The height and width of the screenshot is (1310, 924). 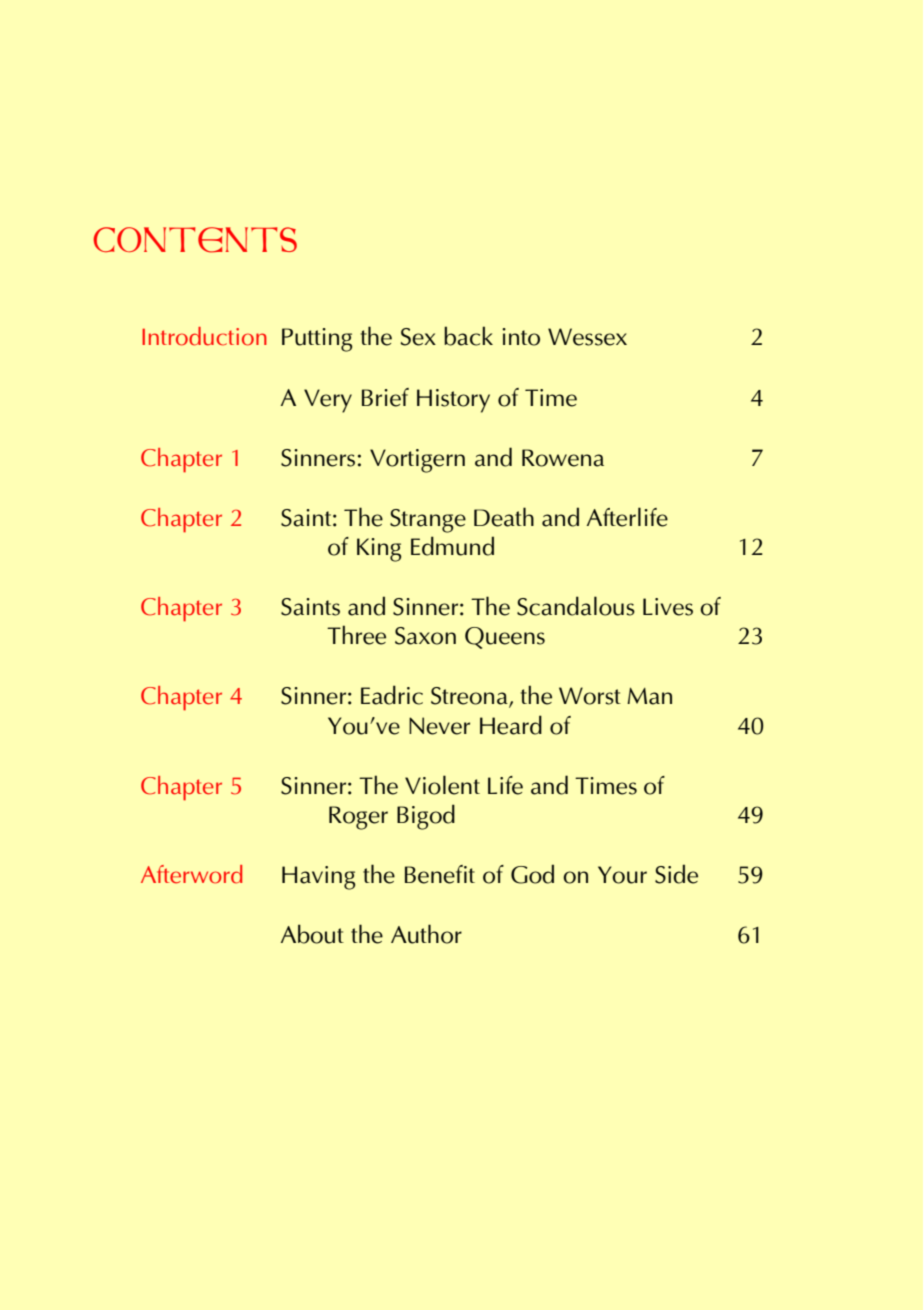 I want to click on About, so click(x=312, y=934).
